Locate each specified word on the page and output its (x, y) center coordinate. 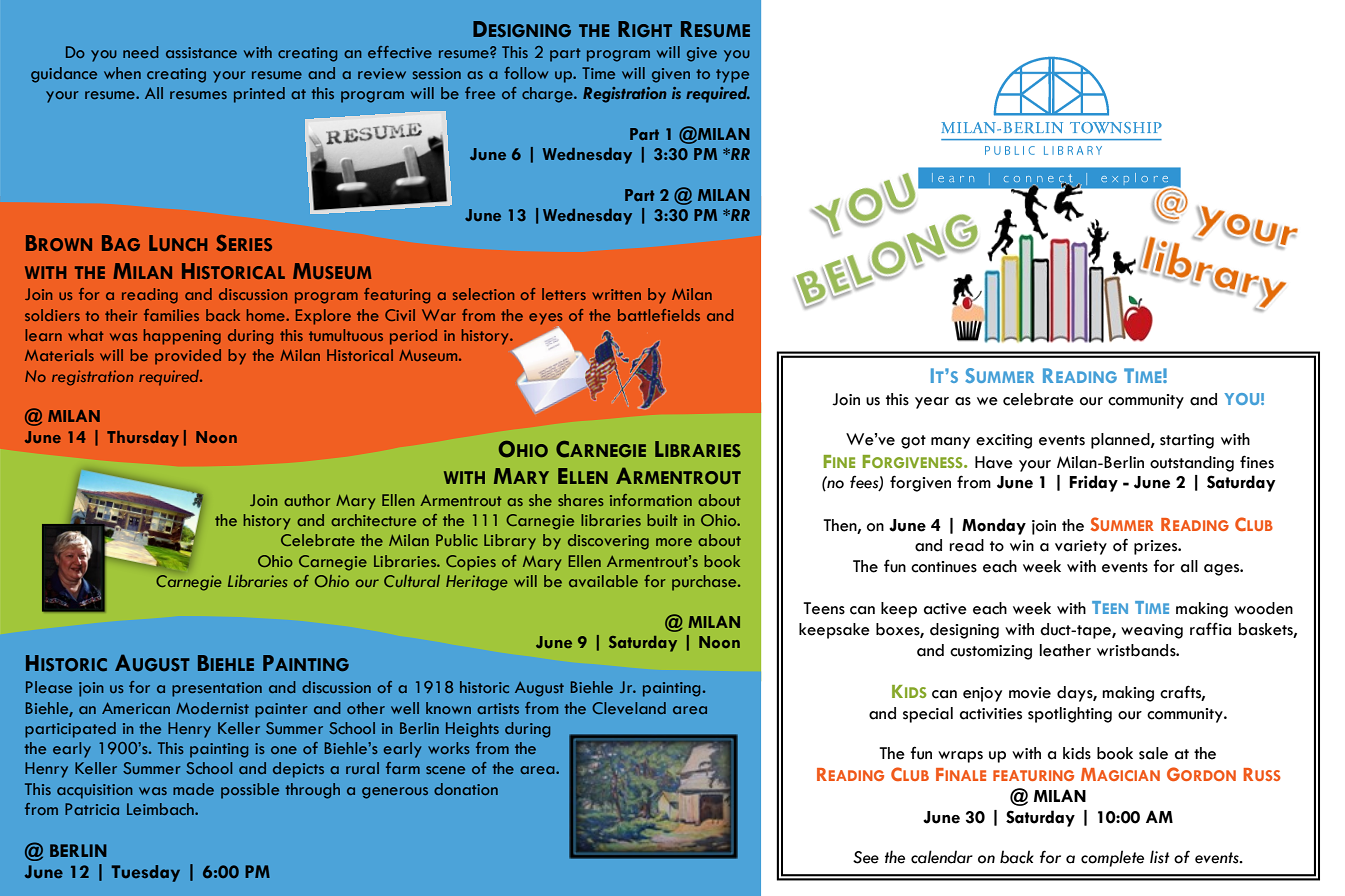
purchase (705, 583)
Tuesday (145, 873)
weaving (1152, 631)
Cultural (412, 581)
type (732, 76)
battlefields (659, 315)
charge (548, 95)
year (932, 403)
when (122, 73)
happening (182, 337)
